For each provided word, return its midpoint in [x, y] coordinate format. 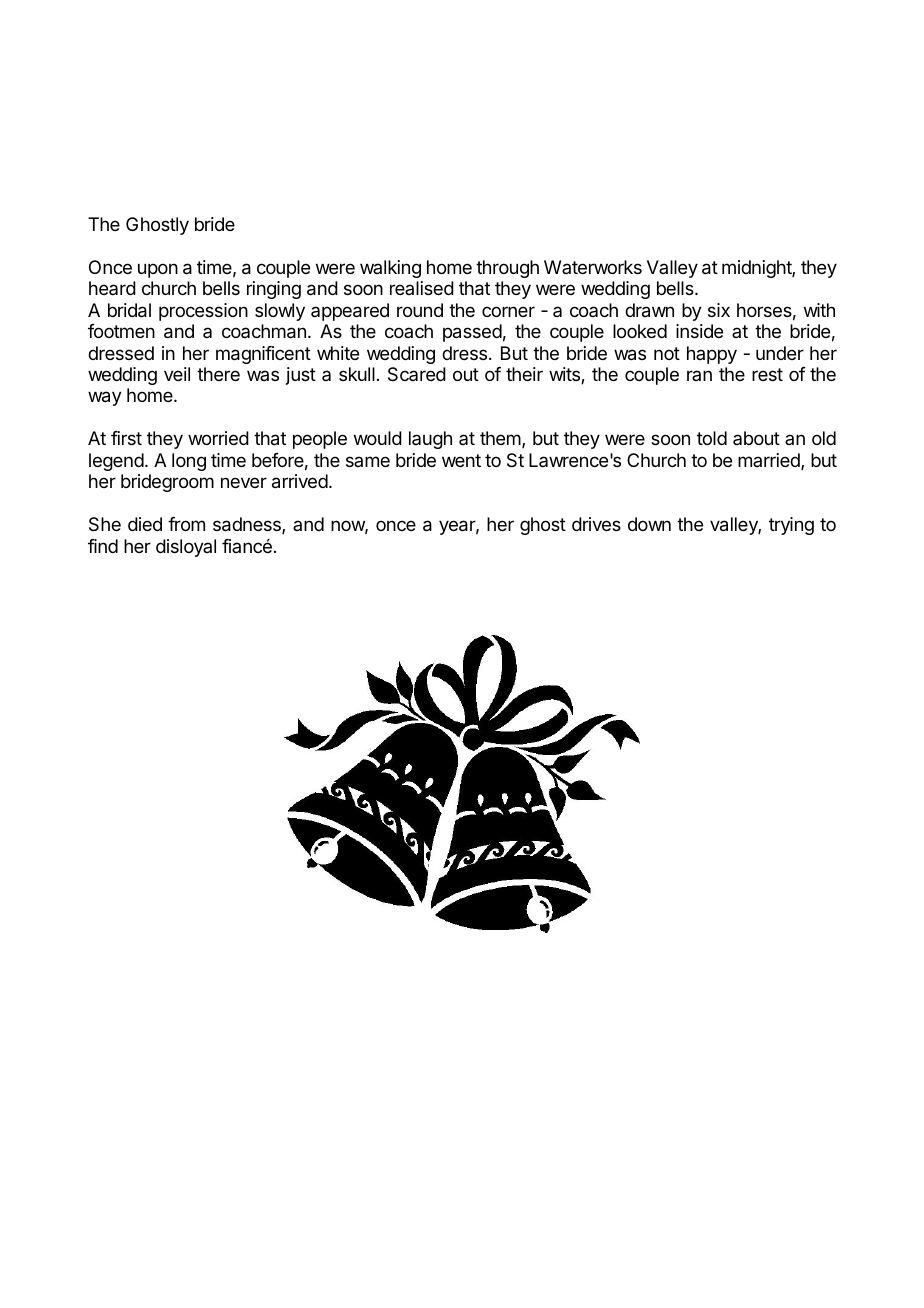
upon [158, 270]
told [712, 438]
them [501, 439]
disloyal [186, 548]
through [507, 269]
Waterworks [593, 267]
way [105, 398]
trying [791, 526]
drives [596, 524]
